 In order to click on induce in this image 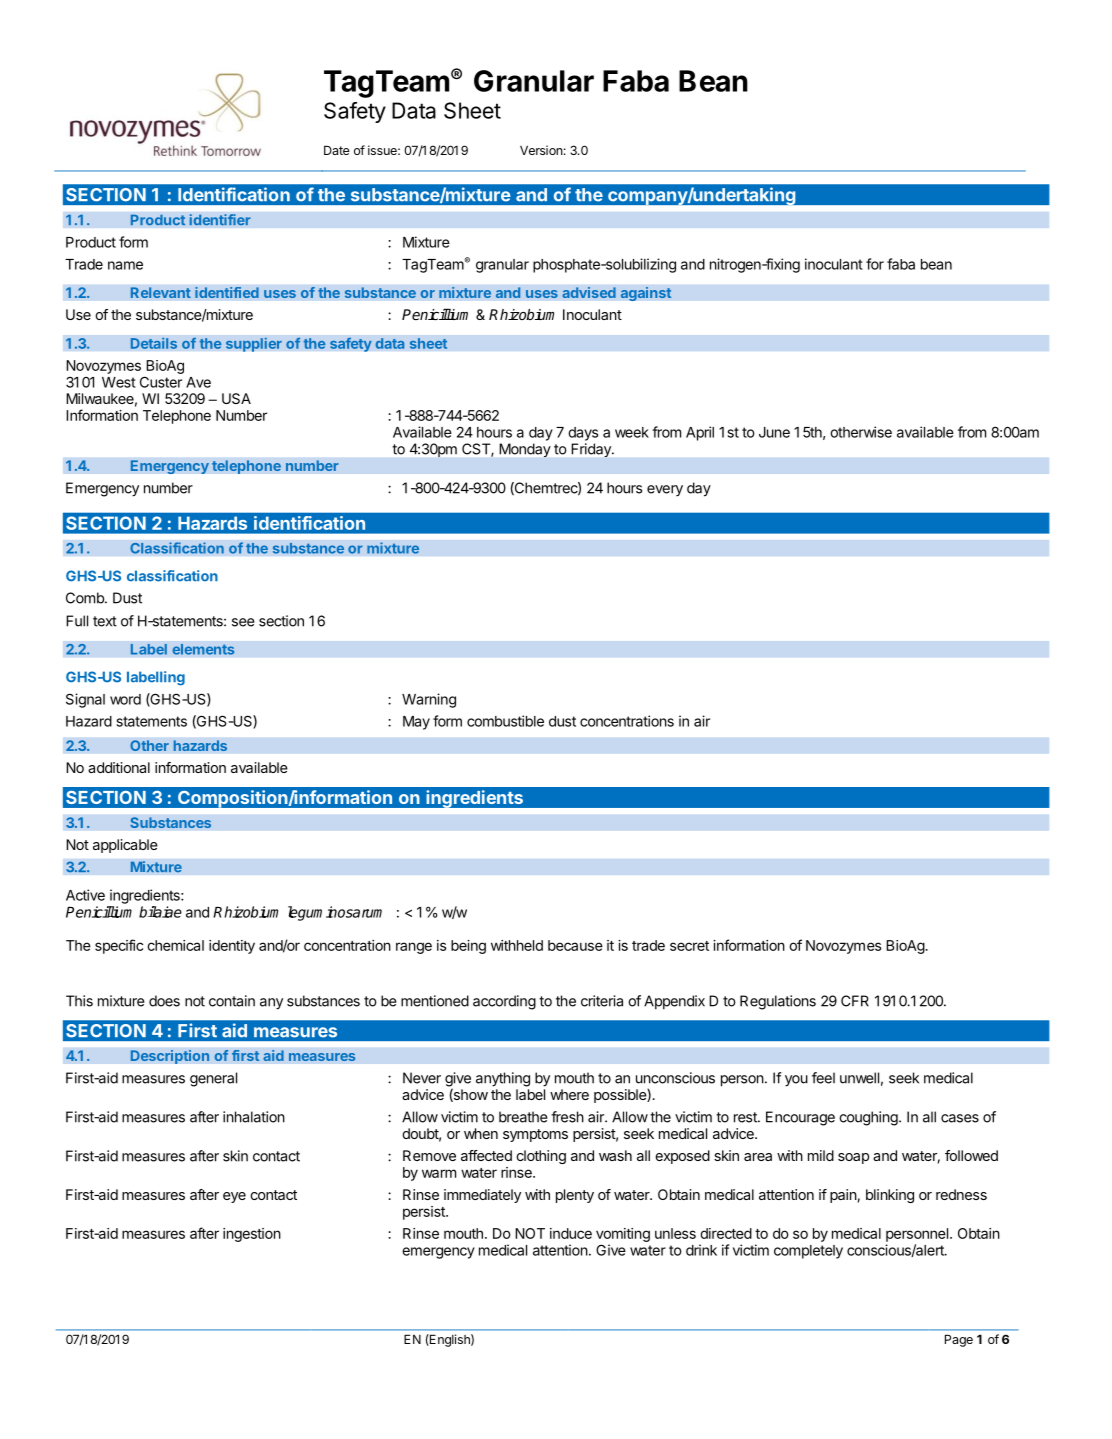, I will do `click(571, 1233)`.
